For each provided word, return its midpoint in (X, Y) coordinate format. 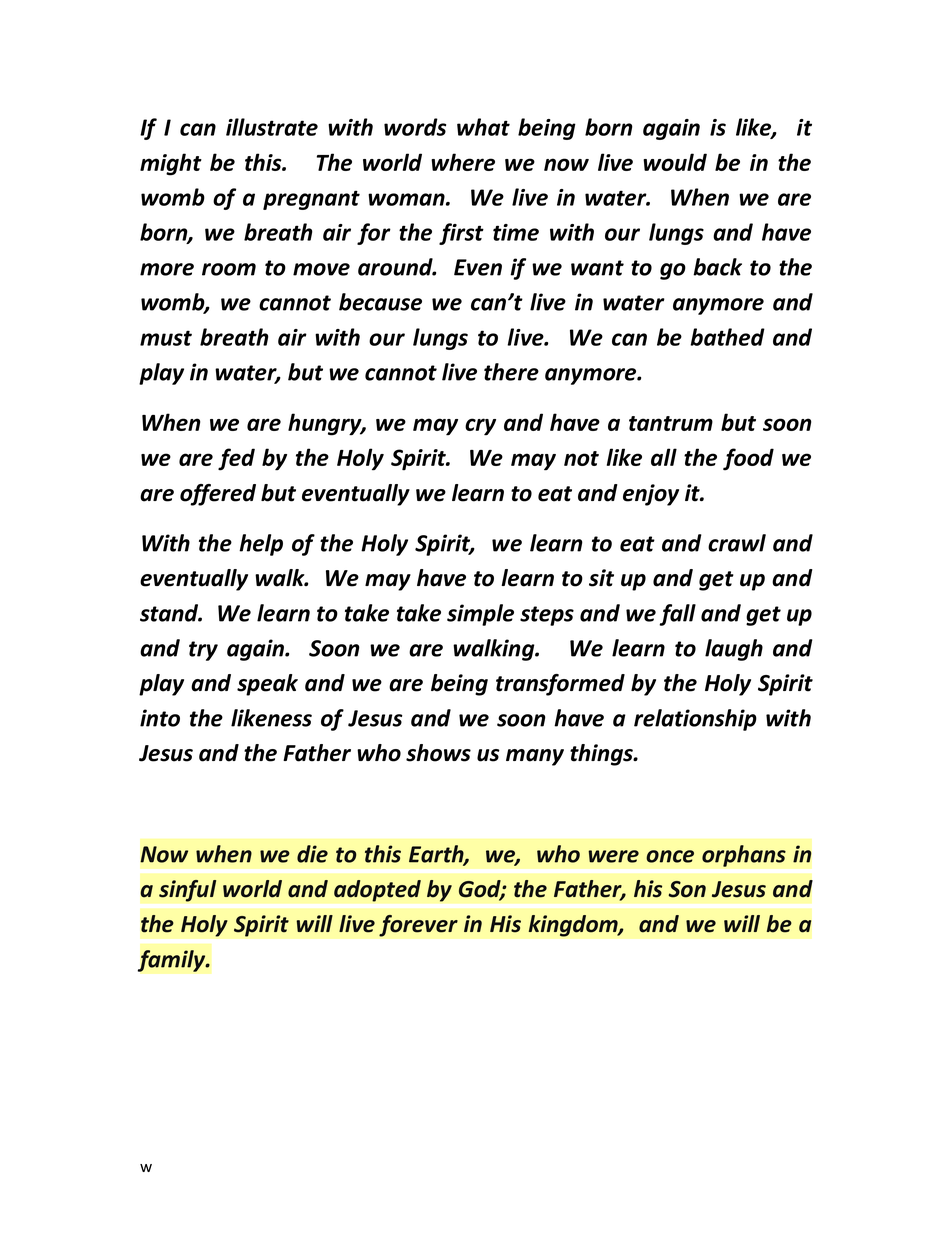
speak (267, 685)
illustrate (272, 127)
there (511, 372)
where (463, 162)
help (261, 545)
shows (438, 753)
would (675, 162)
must (166, 338)
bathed (727, 337)
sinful (188, 891)
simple (480, 615)
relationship (695, 720)
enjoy (651, 495)
